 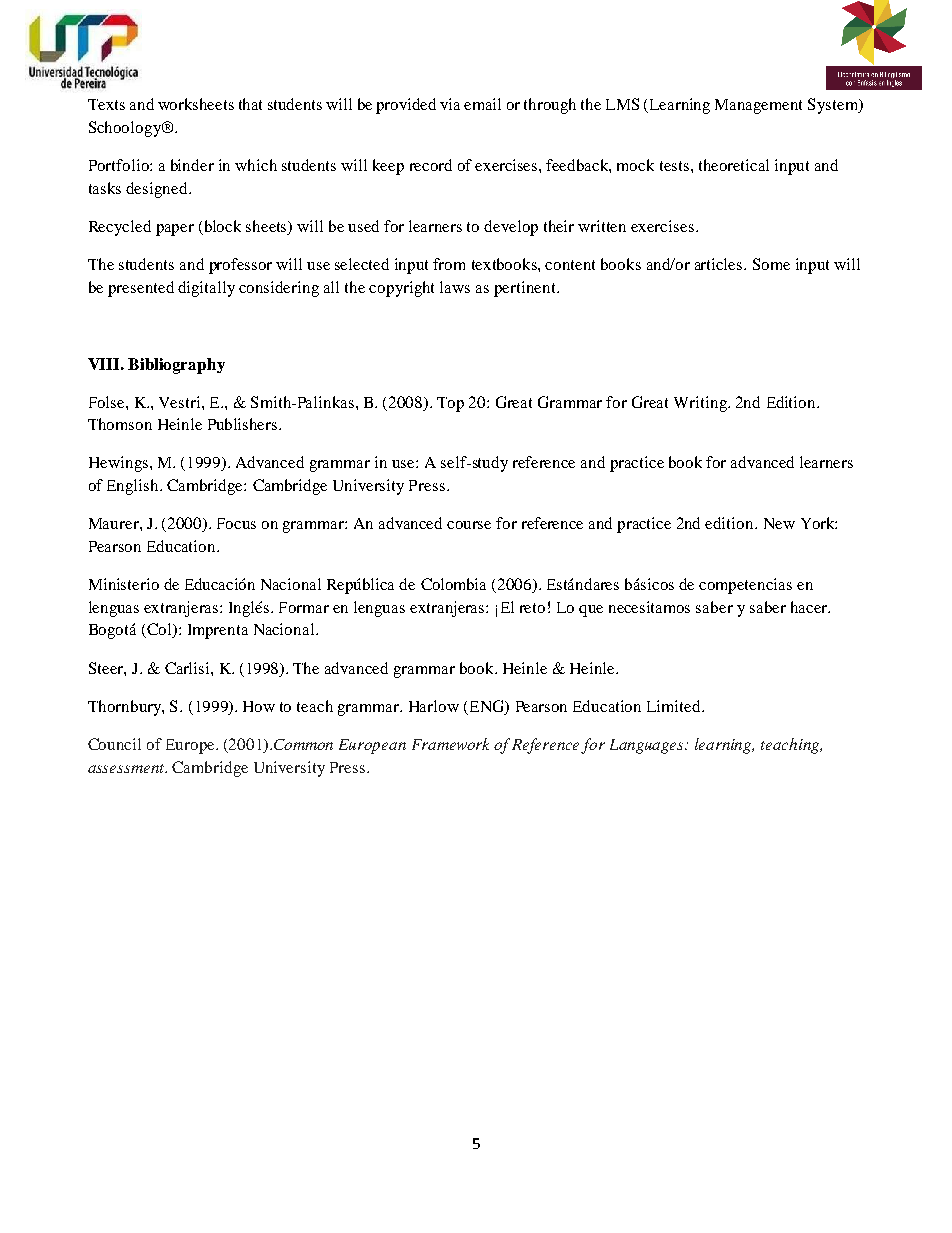 I want to click on email, so click(x=482, y=104).
